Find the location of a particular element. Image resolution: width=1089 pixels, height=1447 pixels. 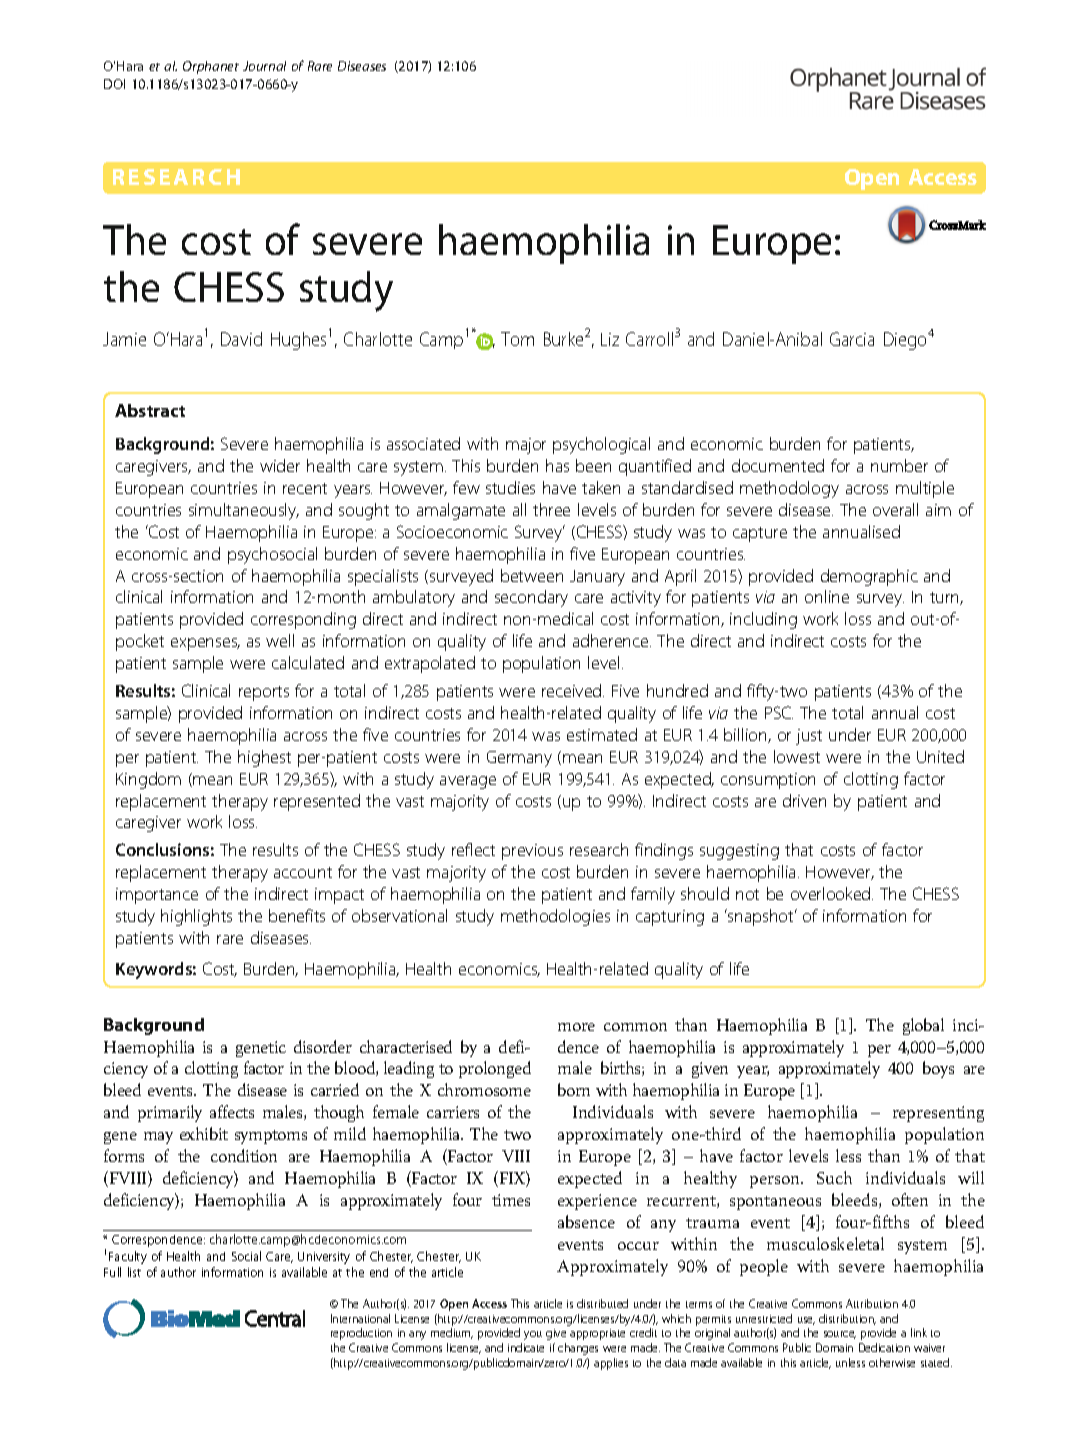

global is located at coordinates (923, 1026).
